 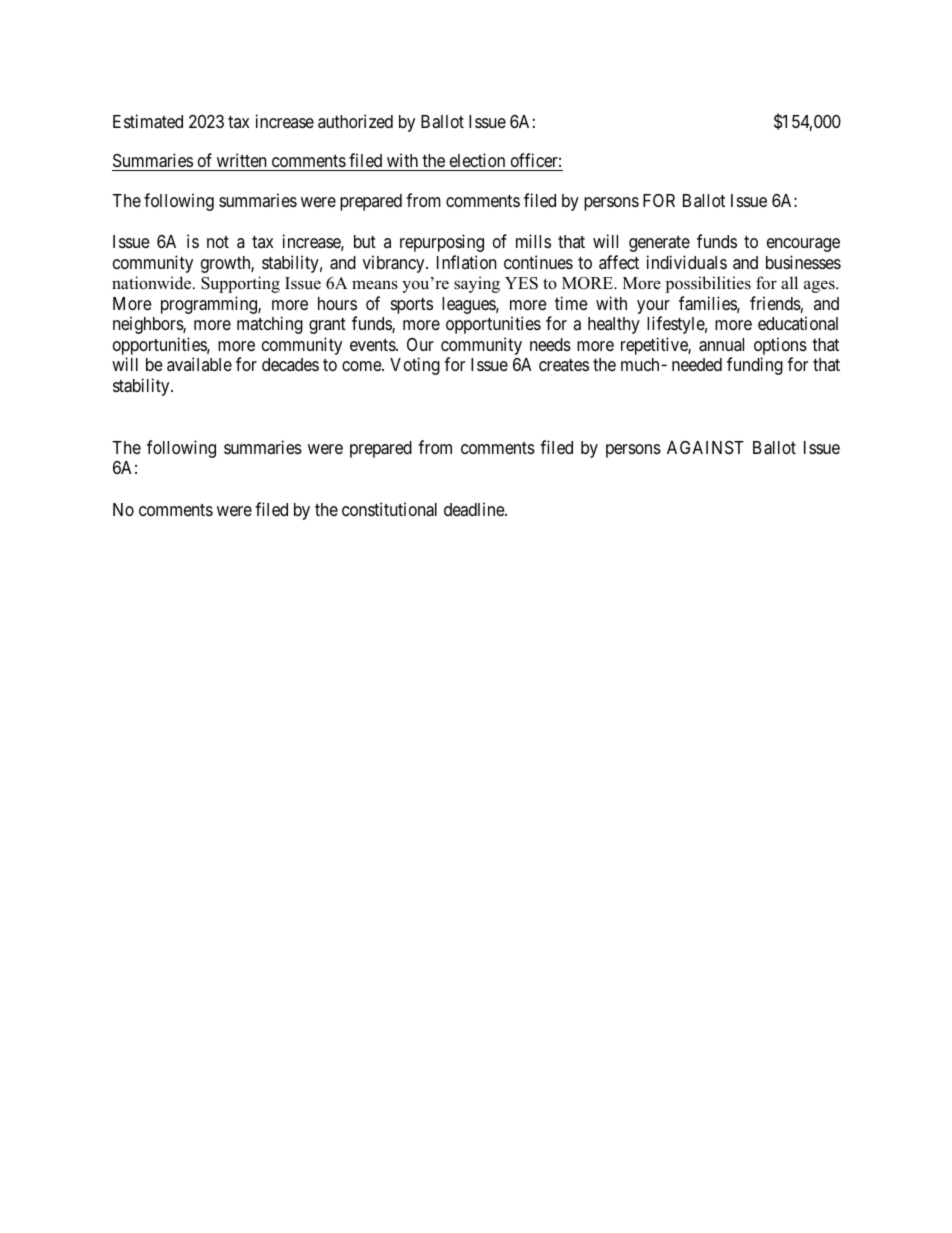 I want to click on mills, so click(x=533, y=241).
